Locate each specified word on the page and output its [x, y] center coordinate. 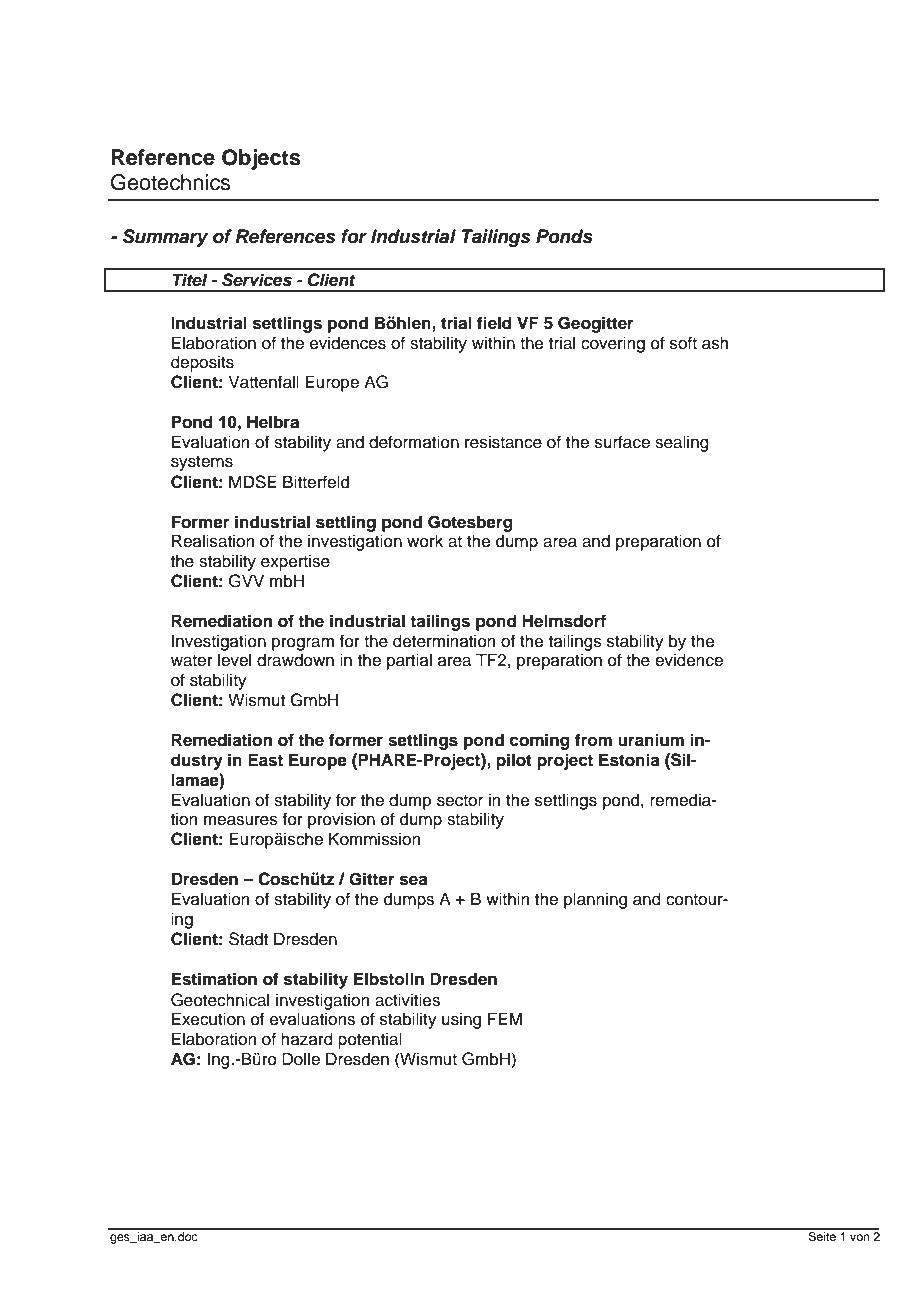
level [234, 660]
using [461, 1020]
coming [539, 741]
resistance [503, 442]
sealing [682, 443]
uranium [651, 740]
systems [202, 463]
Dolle [301, 1059]
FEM [505, 1018]
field [494, 323]
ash [715, 343]
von [860, 1237]
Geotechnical [220, 1000]
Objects [261, 159]
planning [595, 900]
